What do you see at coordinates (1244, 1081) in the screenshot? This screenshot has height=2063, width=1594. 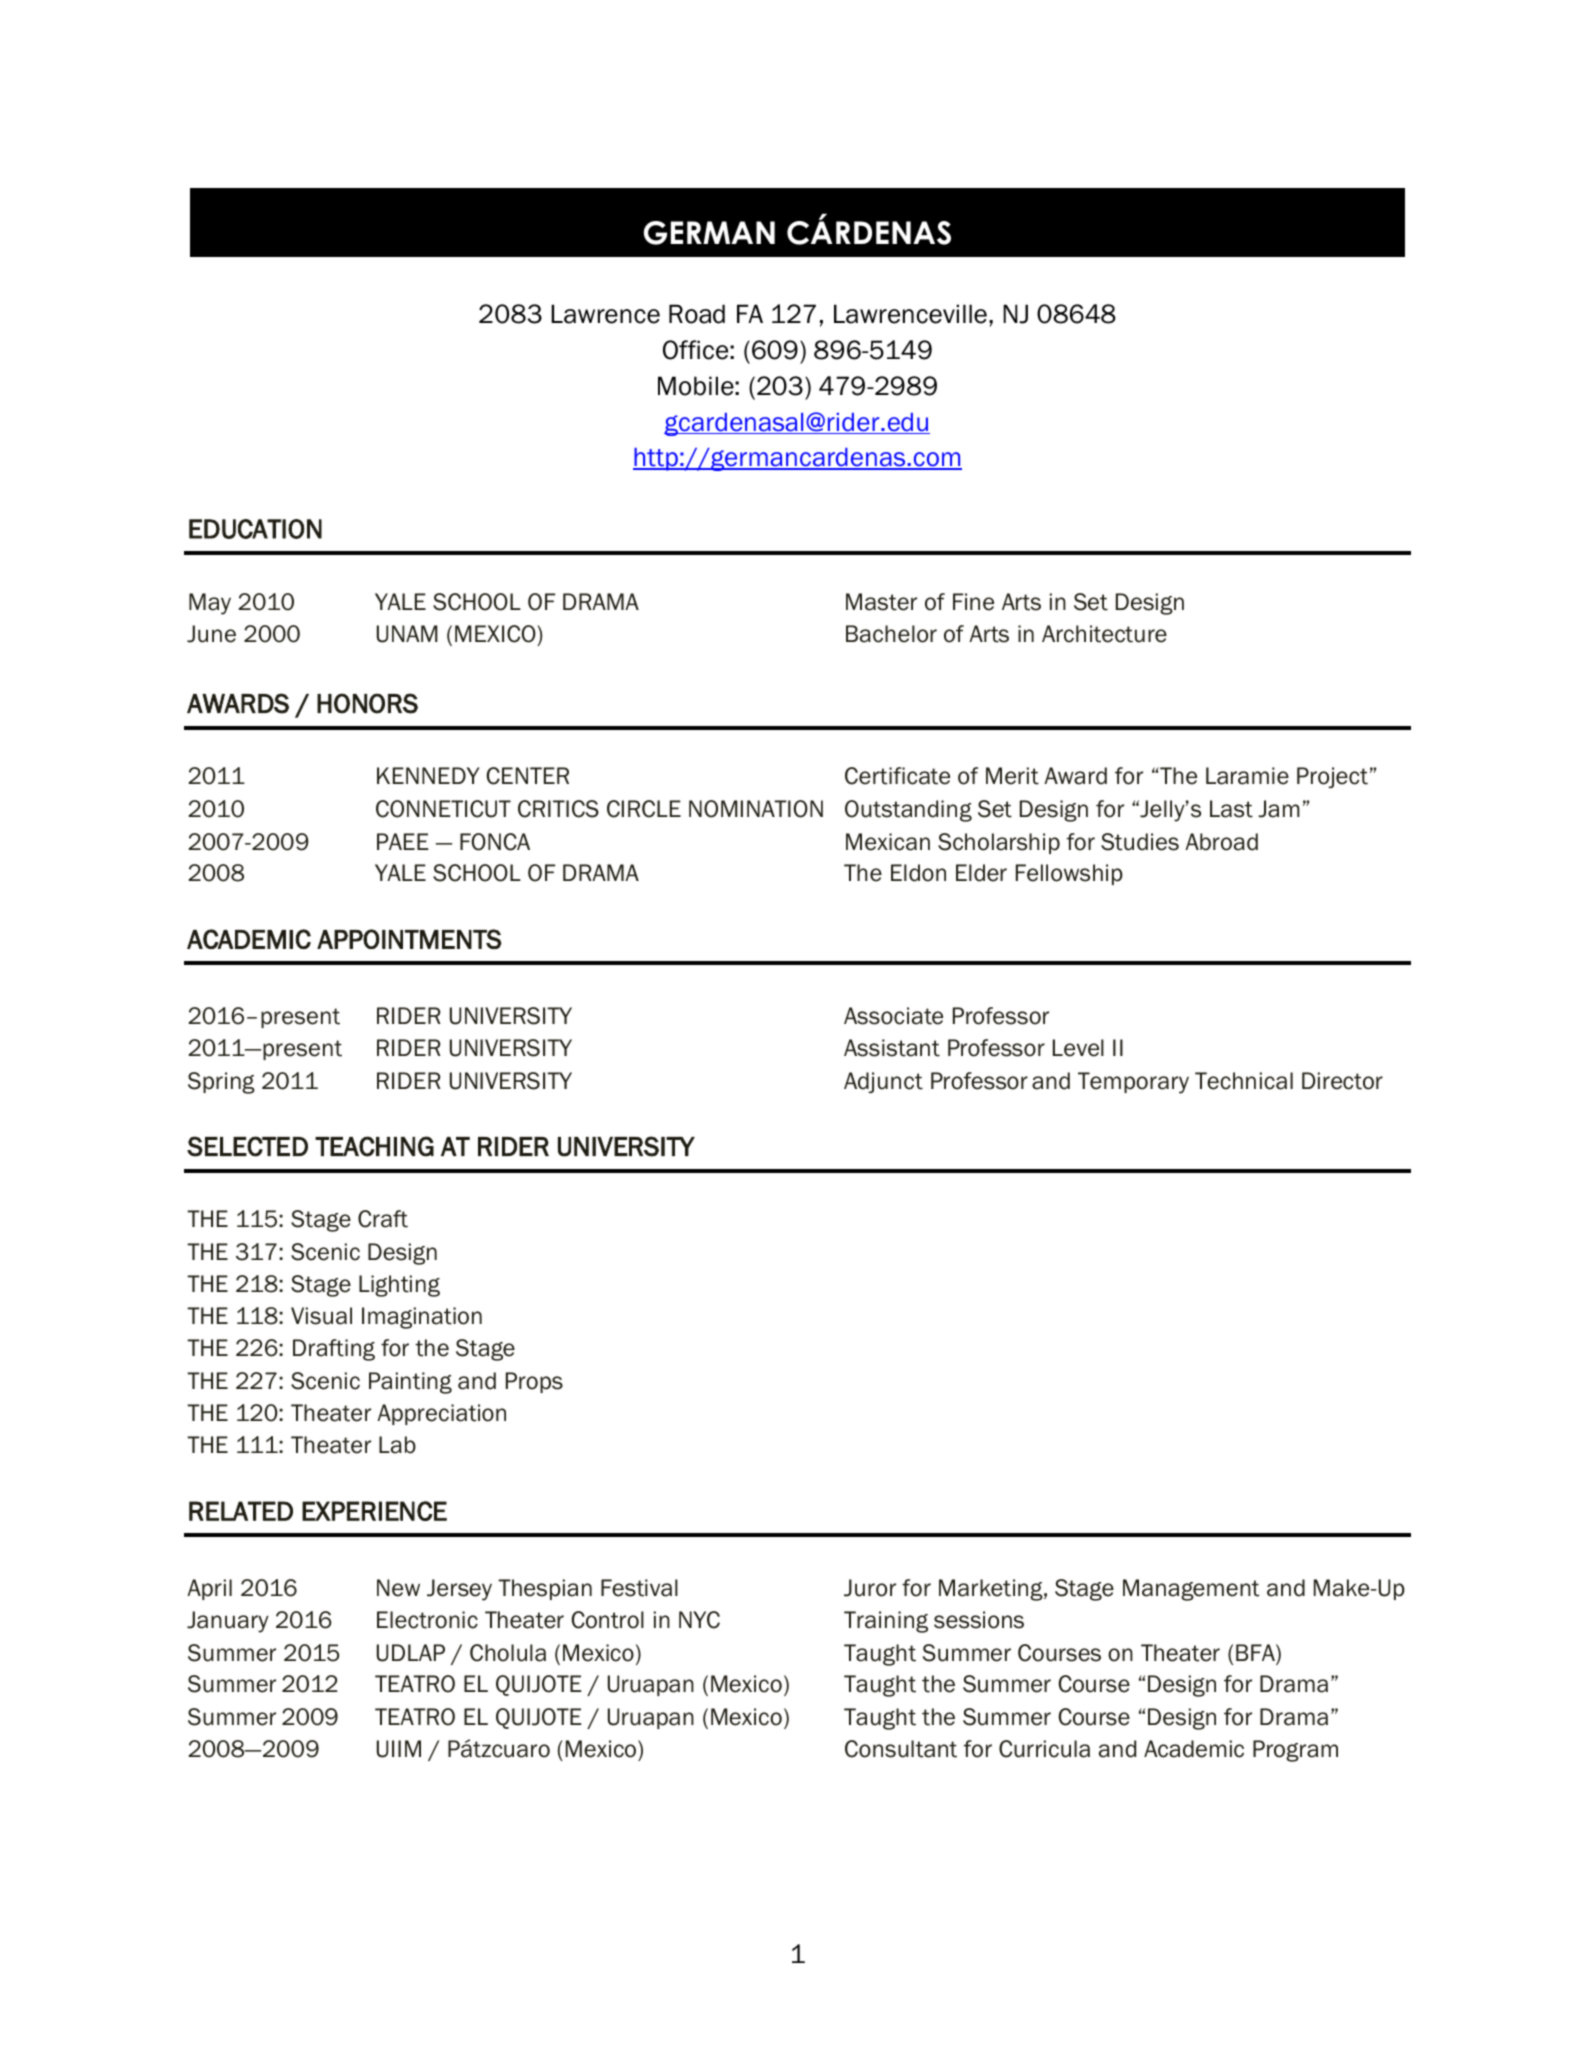 I see `Technical` at bounding box center [1244, 1081].
